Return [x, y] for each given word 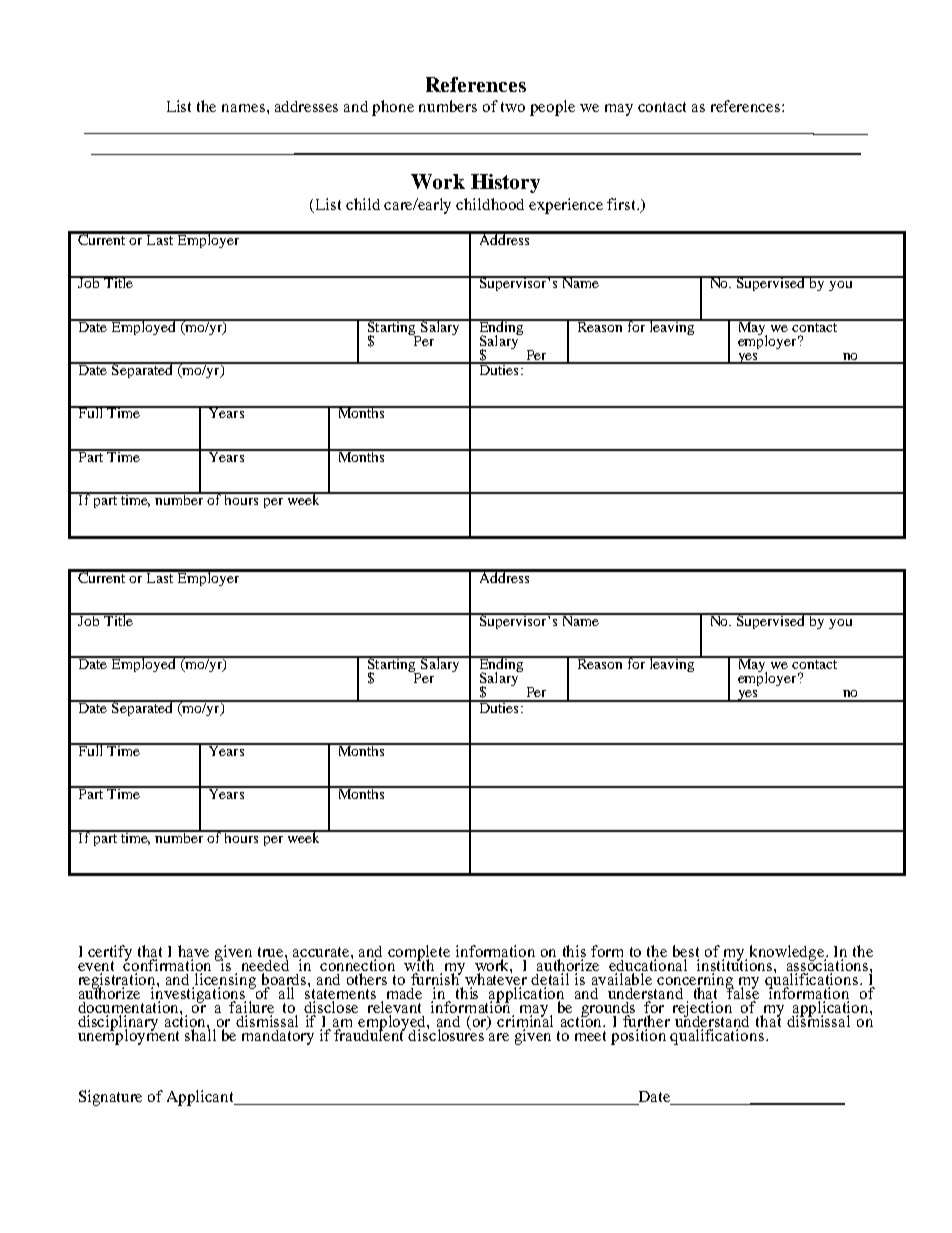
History [505, 183]
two [513, 107]
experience [566, 206]
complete [419, 954]
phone [393, 108]
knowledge [788, 953]
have [193, 952]
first [622, 204]
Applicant [202, 1098]
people [552, 108]
